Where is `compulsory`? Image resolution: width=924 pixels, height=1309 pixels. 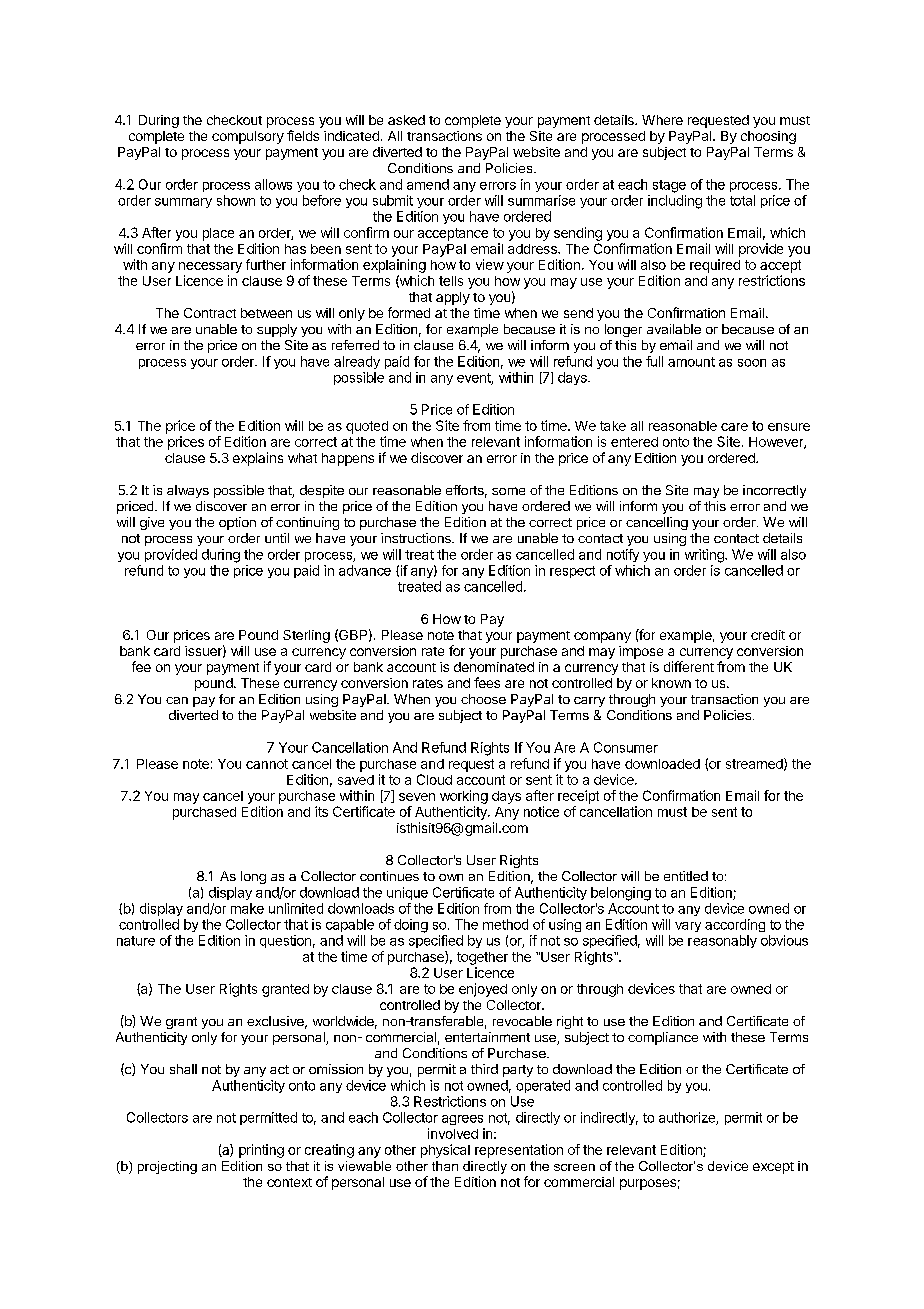
compulsory is located at coordinates (248, 137).
